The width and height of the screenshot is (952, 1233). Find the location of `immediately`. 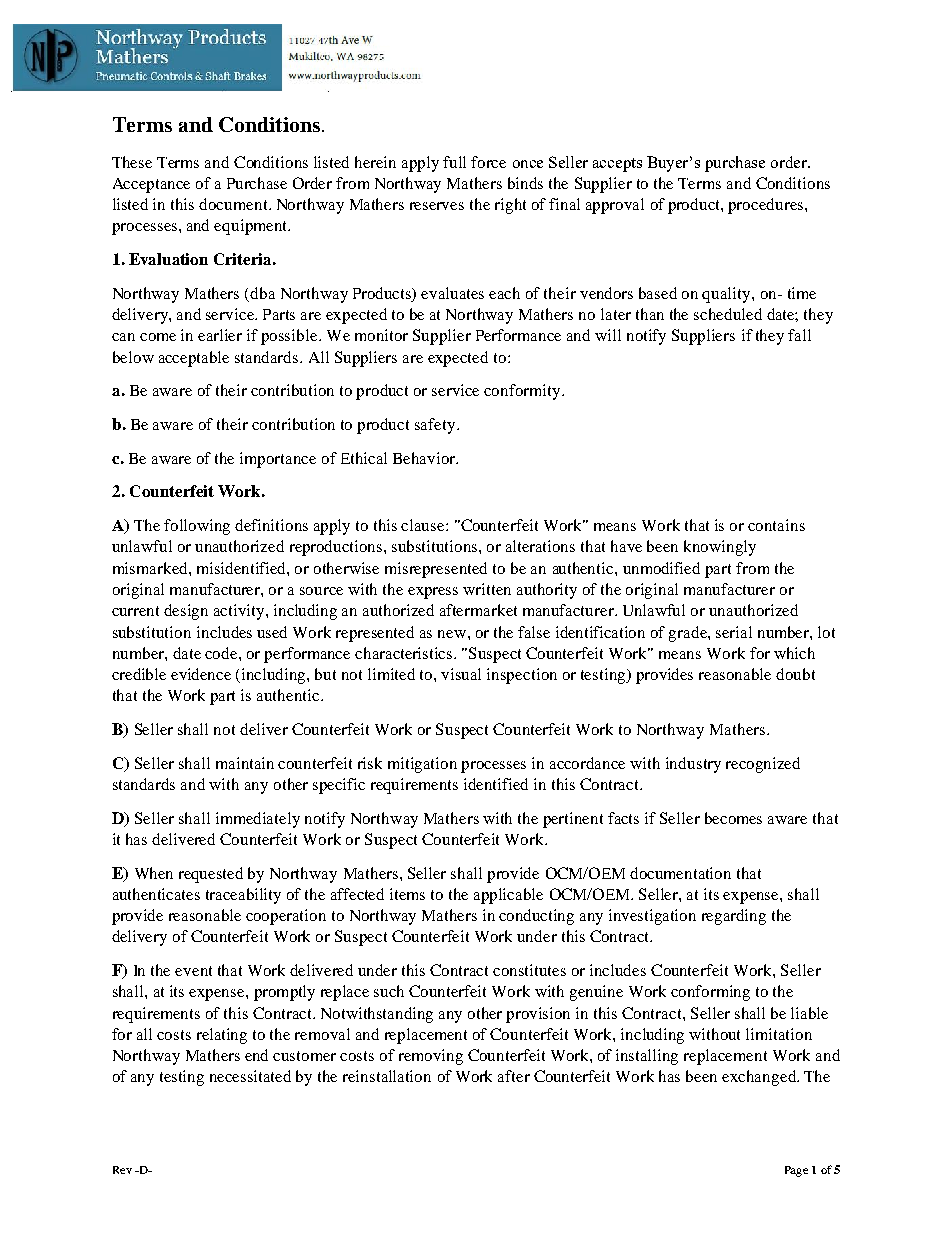

immediately is located at coordinates (258, 820).
